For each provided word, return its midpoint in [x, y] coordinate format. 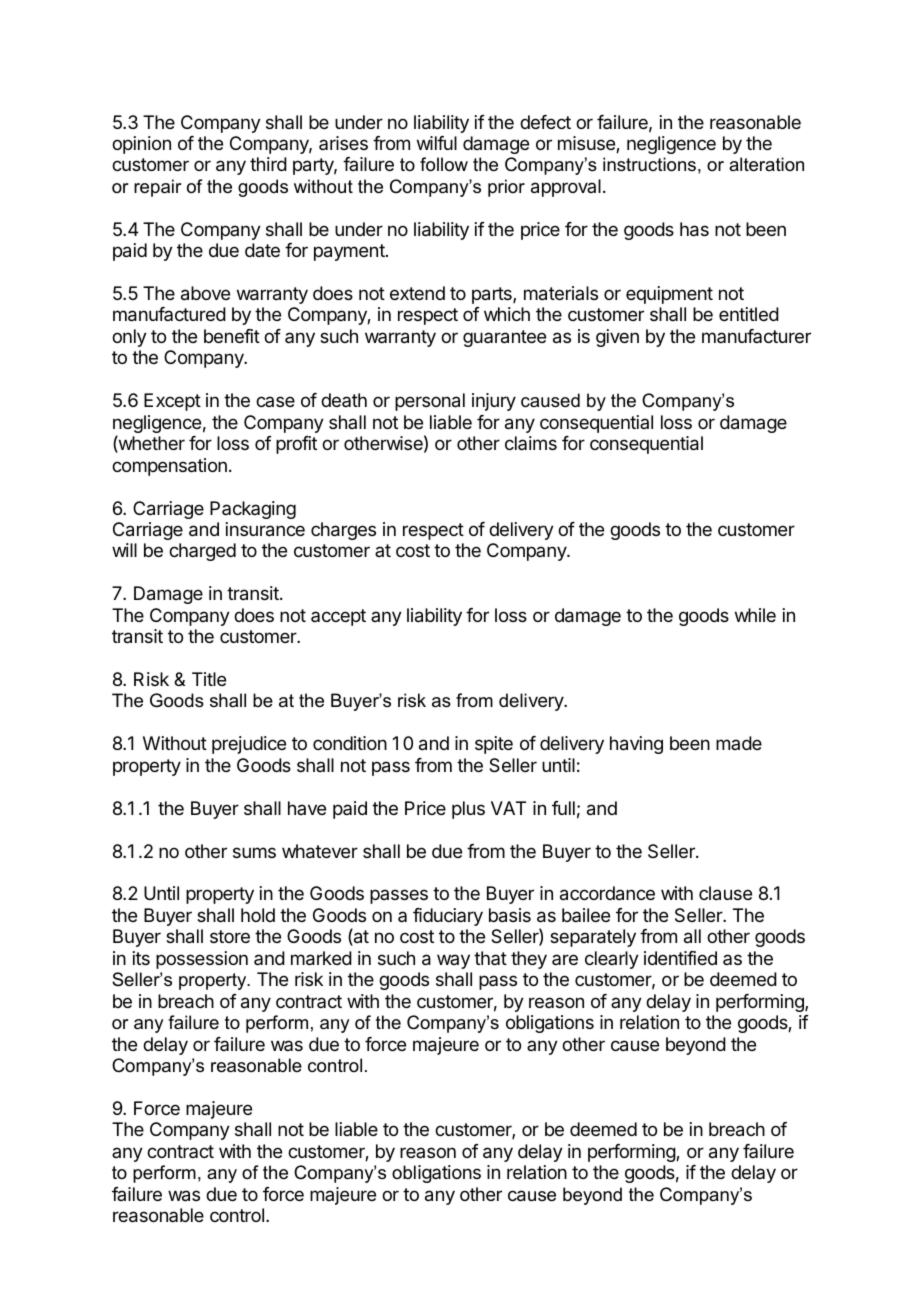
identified [680, 958]
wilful [437, 143]
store [230, 936]
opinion [141, 145]
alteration [766, 164]
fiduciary [448, 917]
